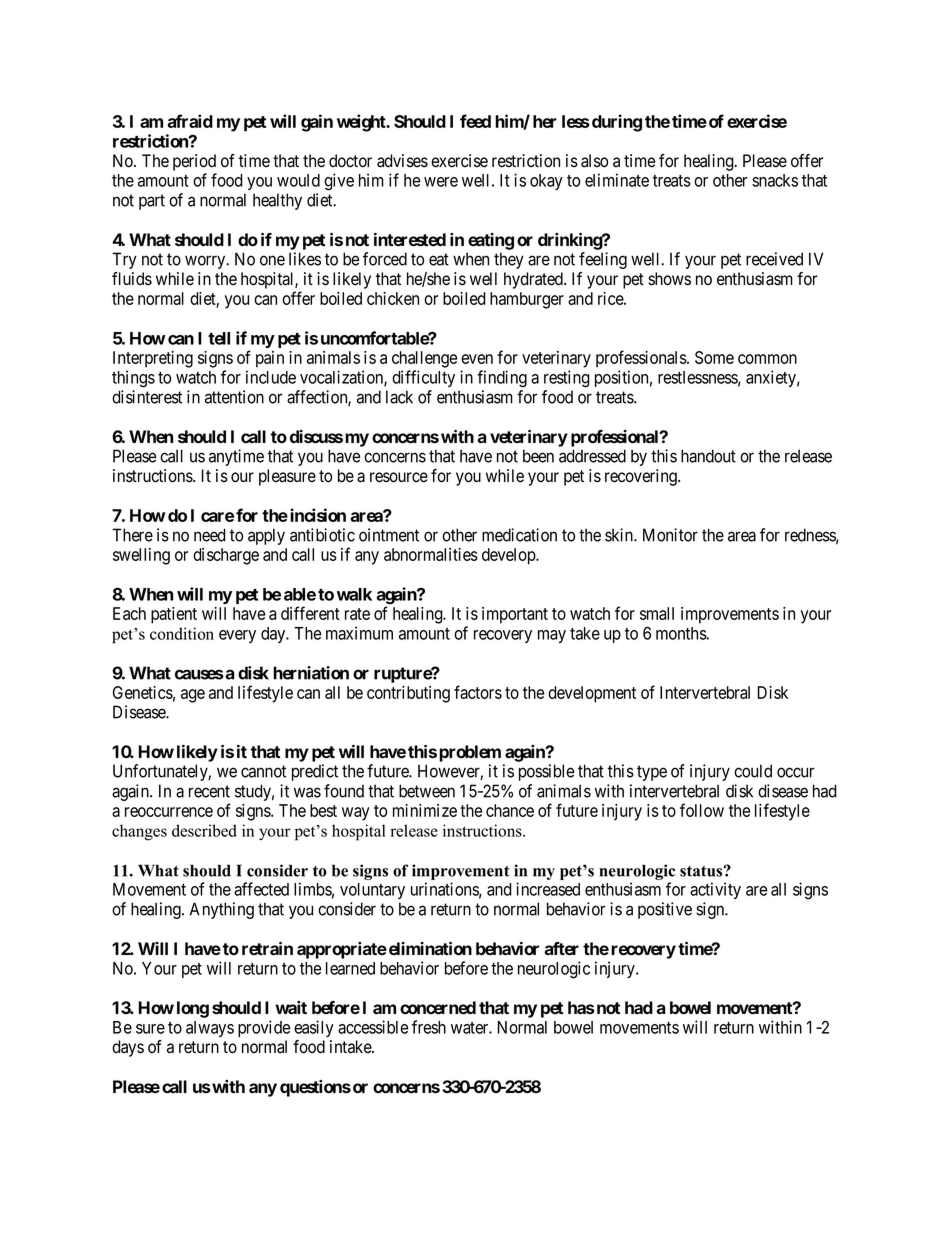  What do you see at coordinates (438, 1007) in the screenshot?
I see `concerned` at bounding box center [438, 1007].
